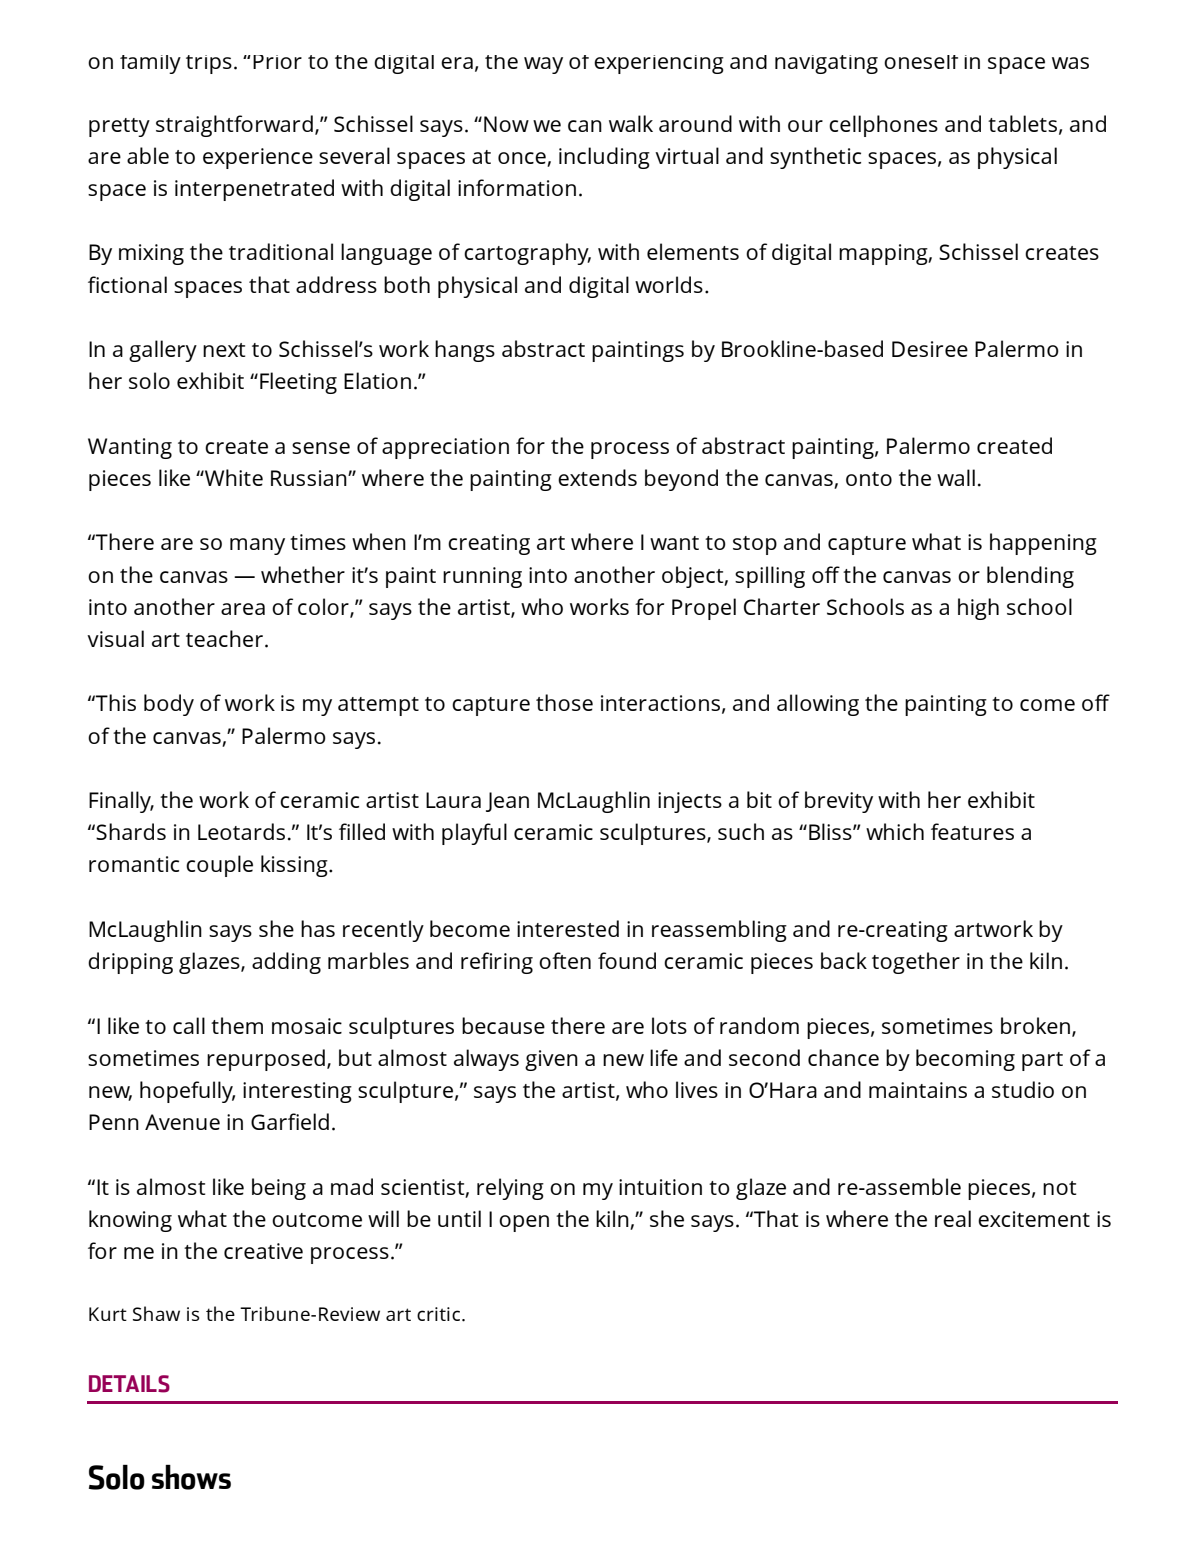 This document has width=1204, height=1558. I want to click on oneself, so click(921, 62).
